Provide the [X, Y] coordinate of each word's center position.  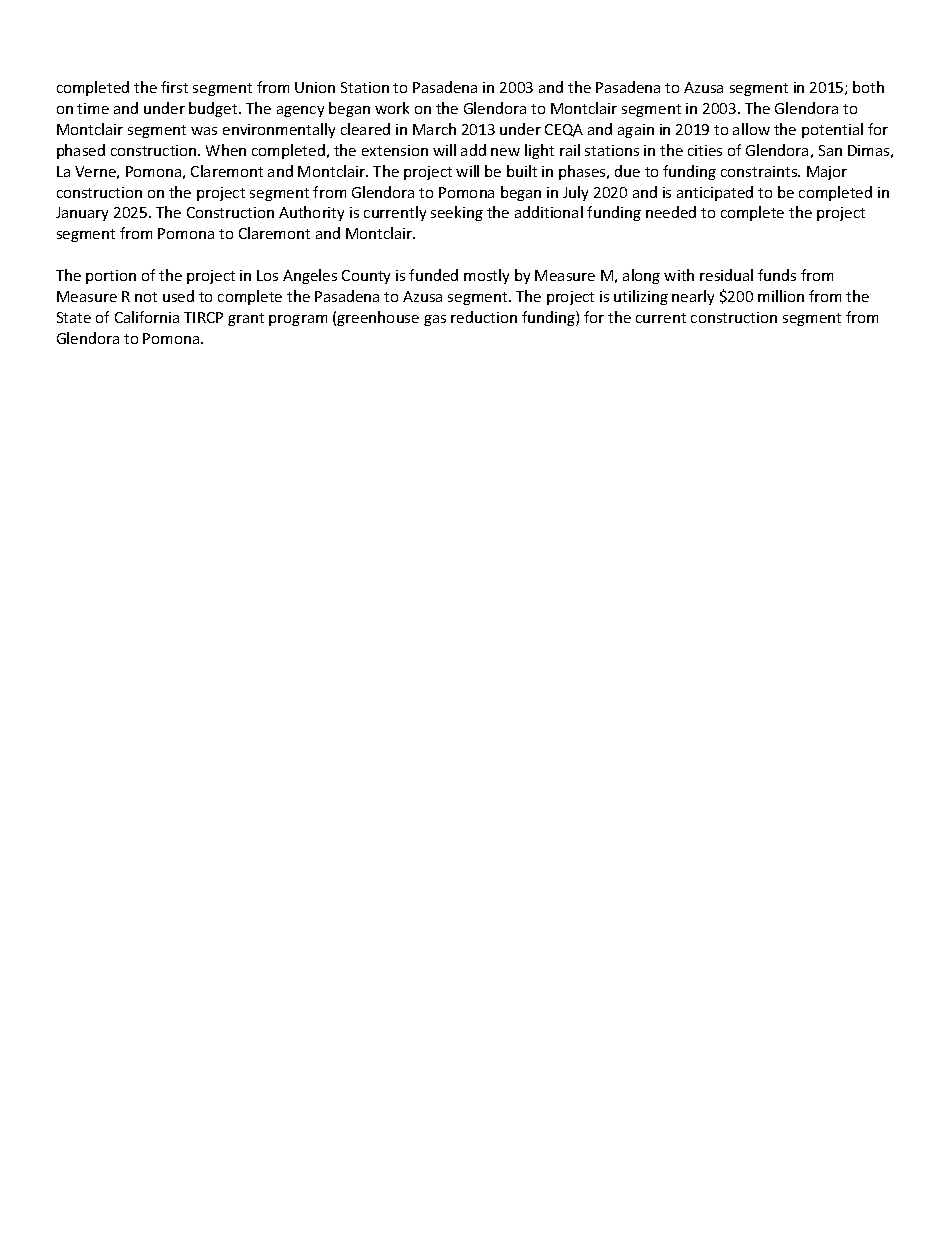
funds [777, 275]
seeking [457, 213]
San [830, 150]
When [226, 150]
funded [433, 275]
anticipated [715, 193]
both [868, 87]
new [505, 152]
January [82, 214]
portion [111, 277]
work [392, 108]
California [147, 317]
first [174, 87]
